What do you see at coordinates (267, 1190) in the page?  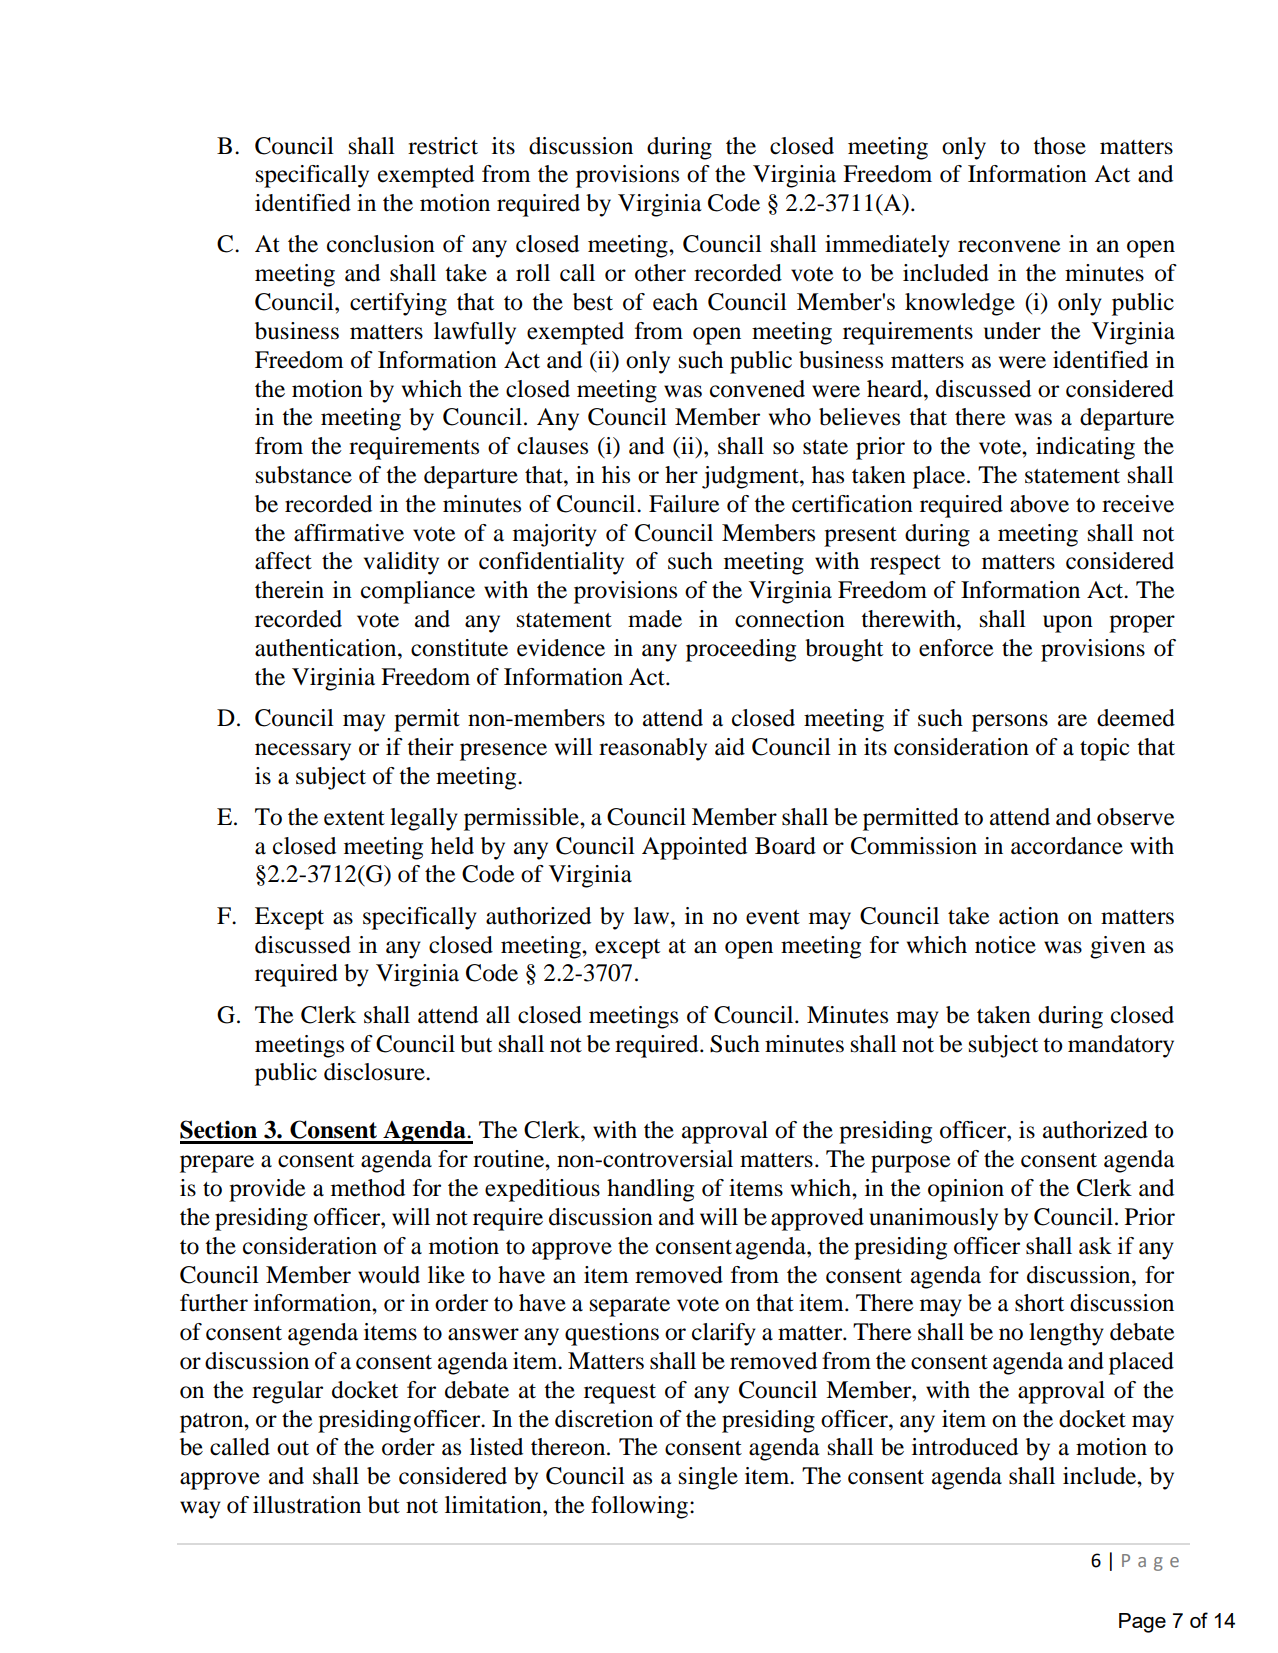 I see `provide` at bounding box center [267, 1190].
